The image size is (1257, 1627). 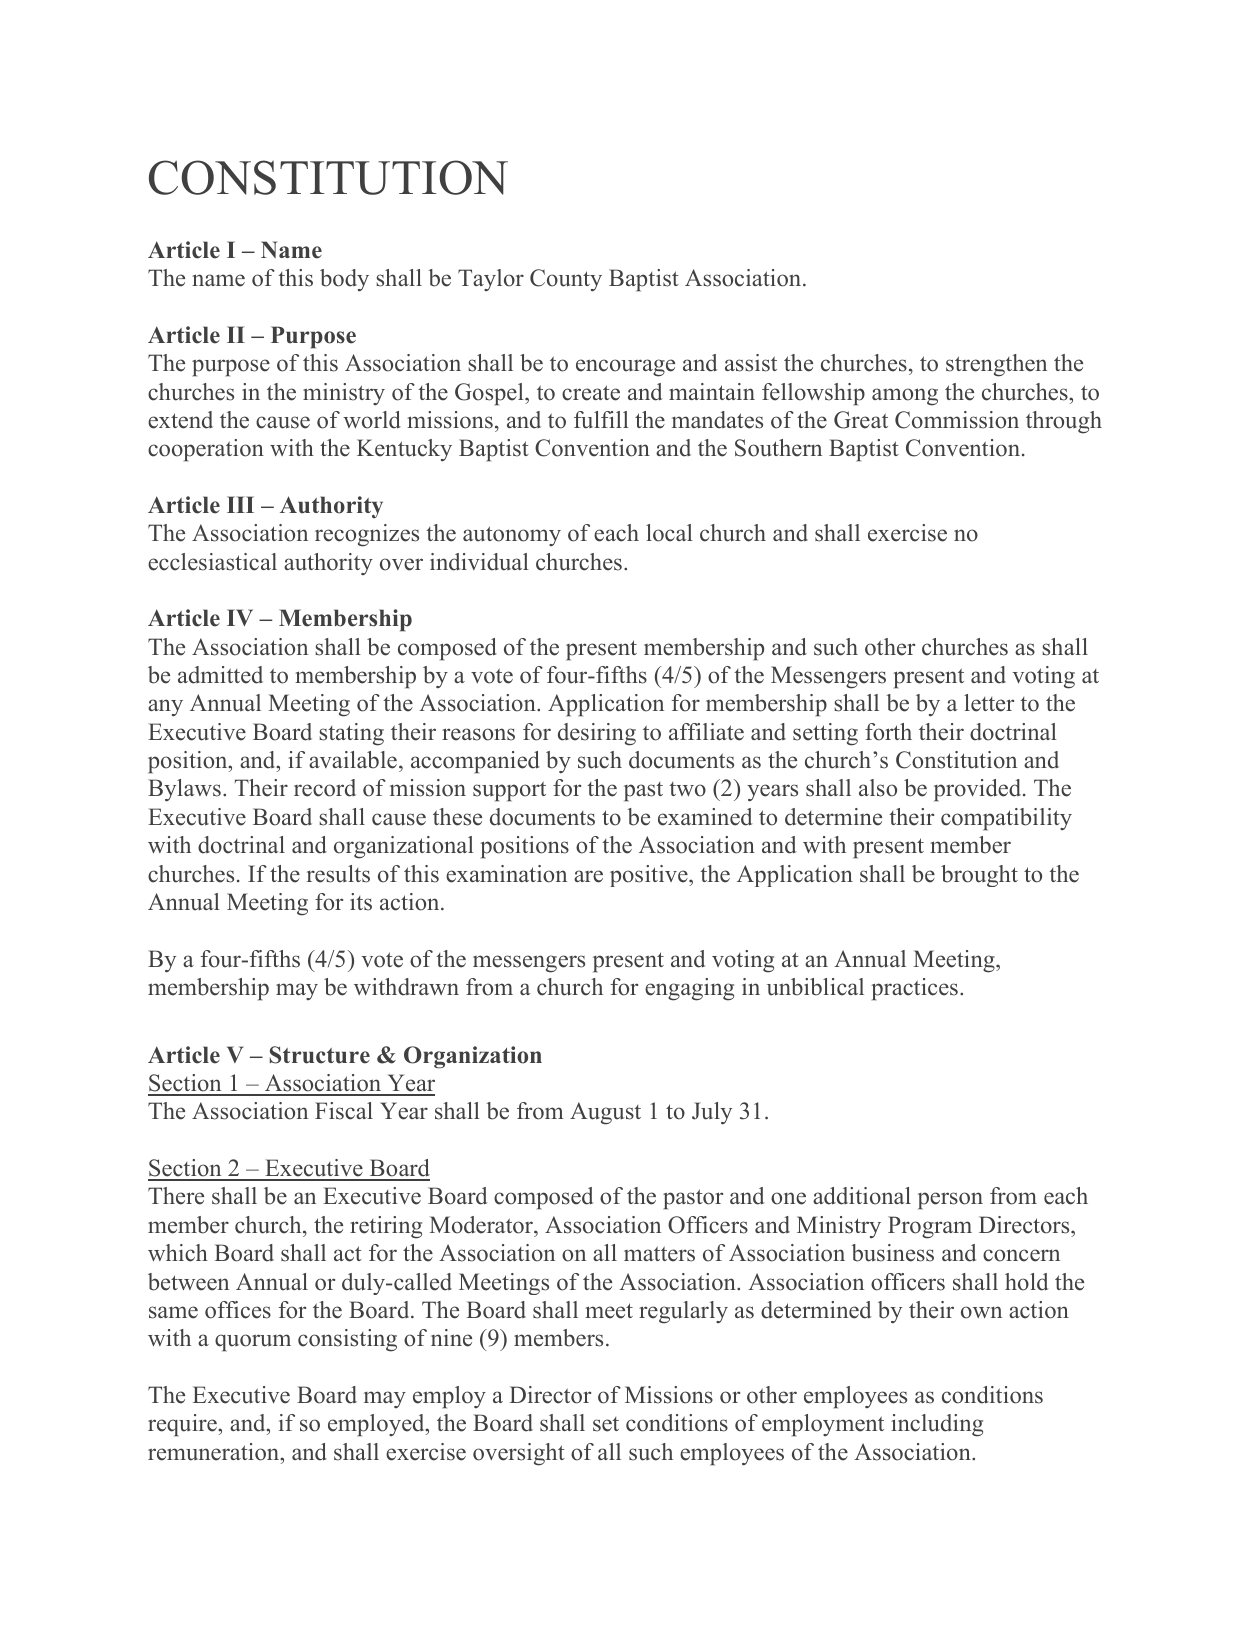 What do you see at coordinates (566, 280) in the image?
I see `County` at bounding box center [566, 280].
